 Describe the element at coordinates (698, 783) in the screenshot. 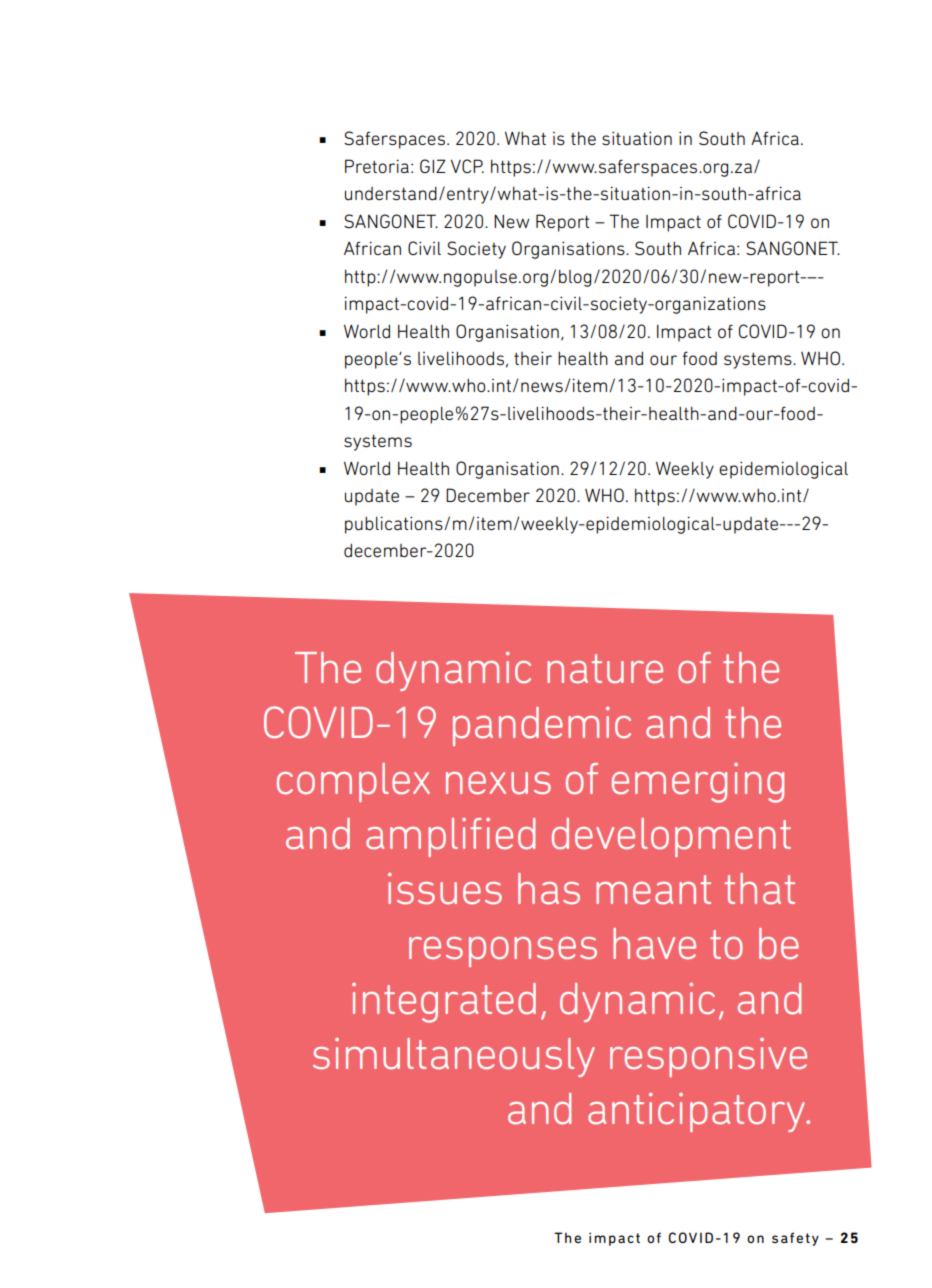

I see `emerging` at that location.
